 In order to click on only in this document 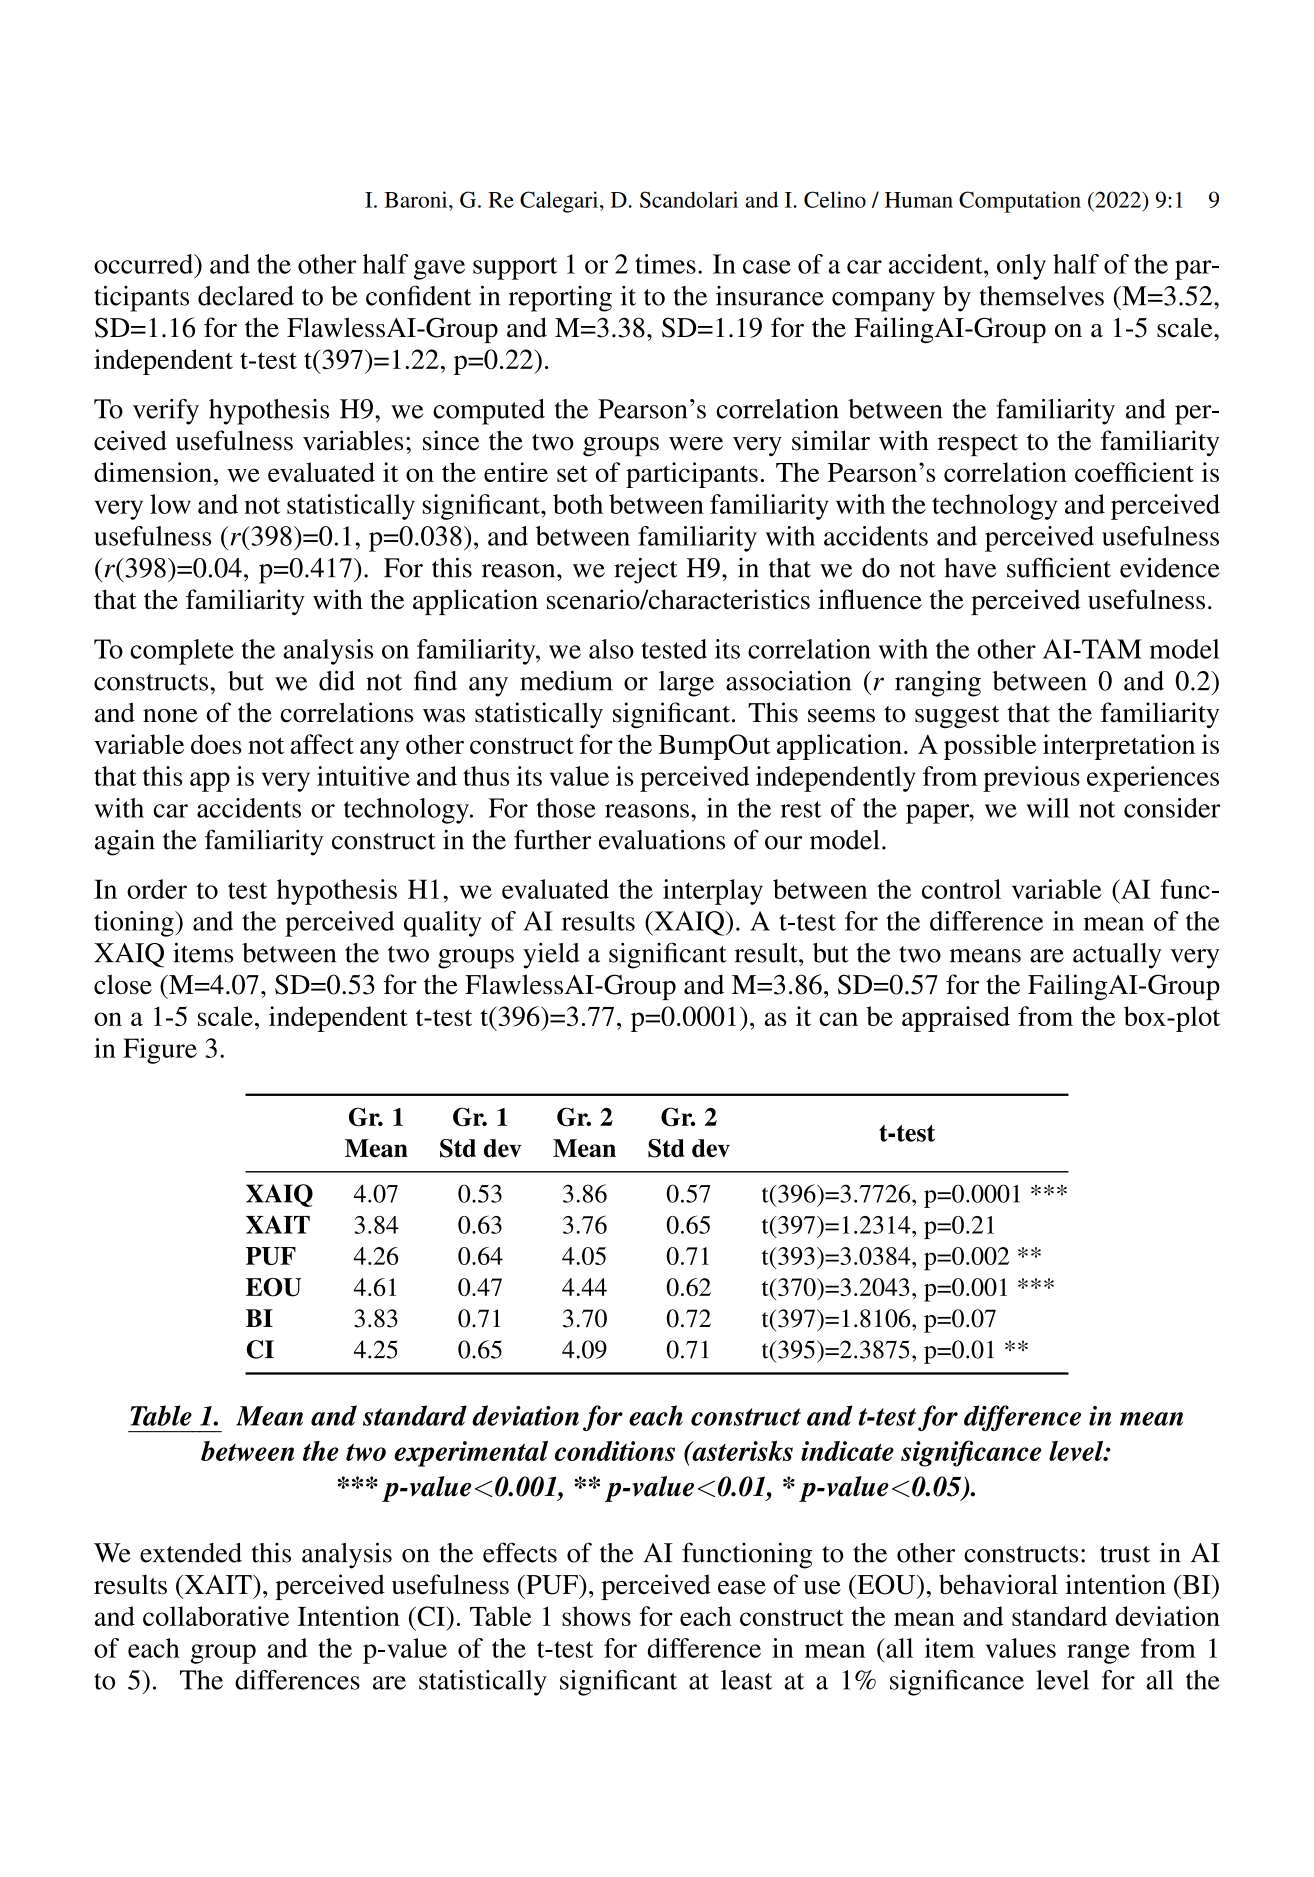, I will do `click(1021, 267)`.
